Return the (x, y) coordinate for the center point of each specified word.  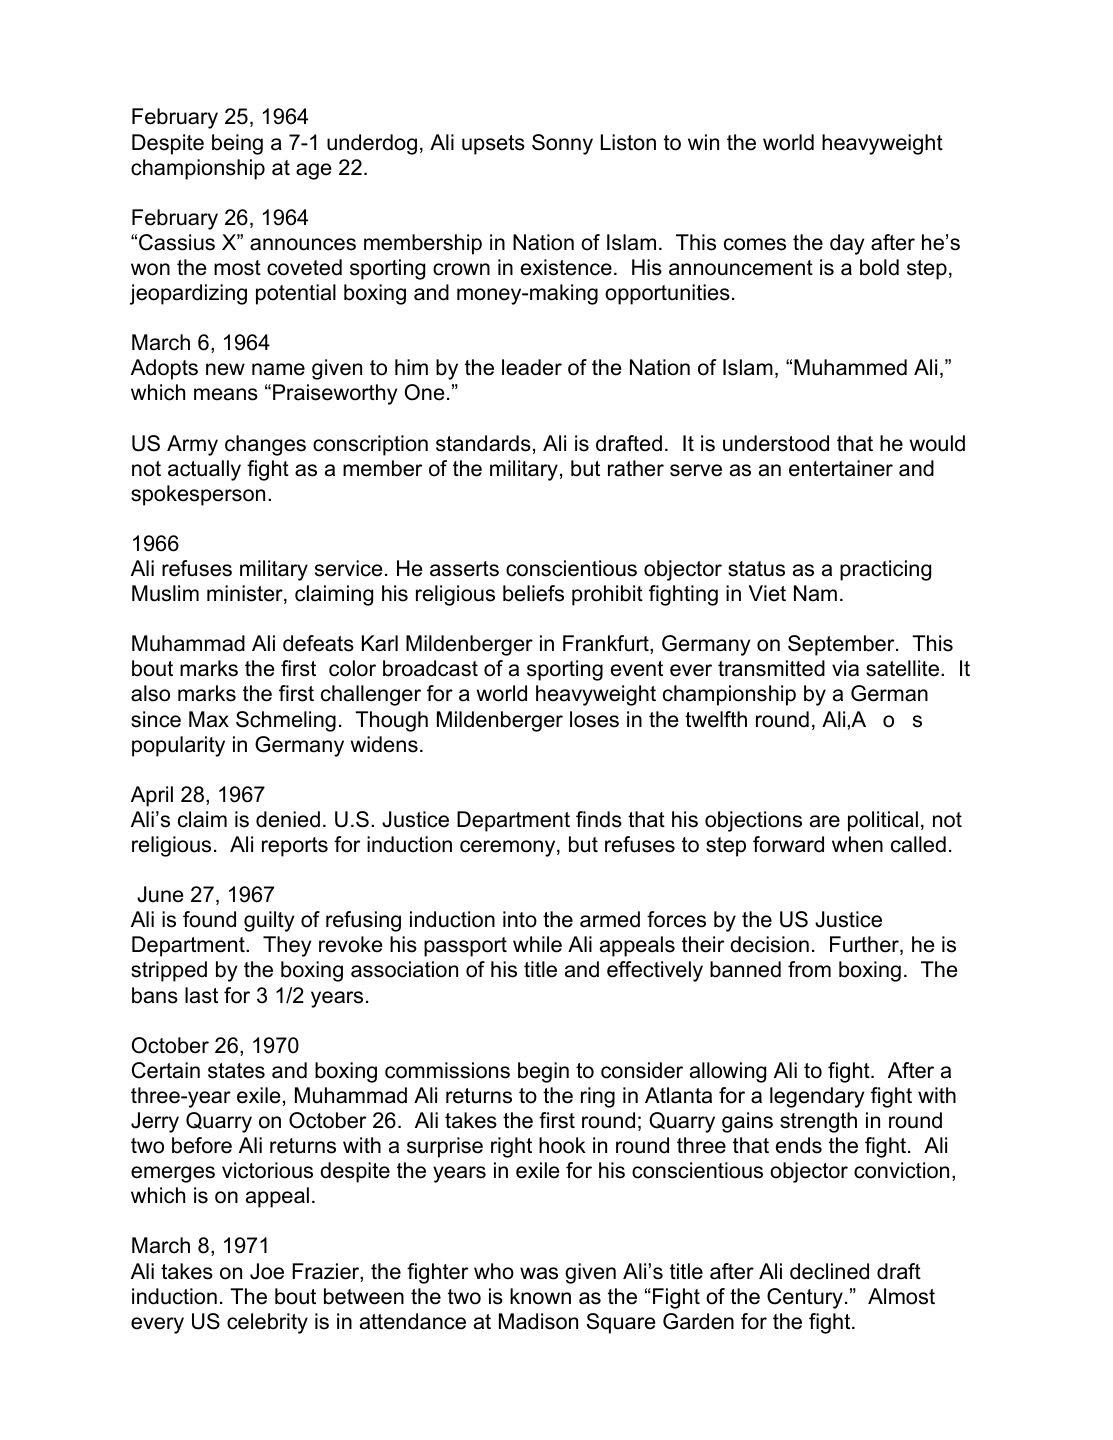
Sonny (562, 144)
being (237, 144)
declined (829, 1271)
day (847, 244)
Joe (267, 1271)
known (540, 1296)
